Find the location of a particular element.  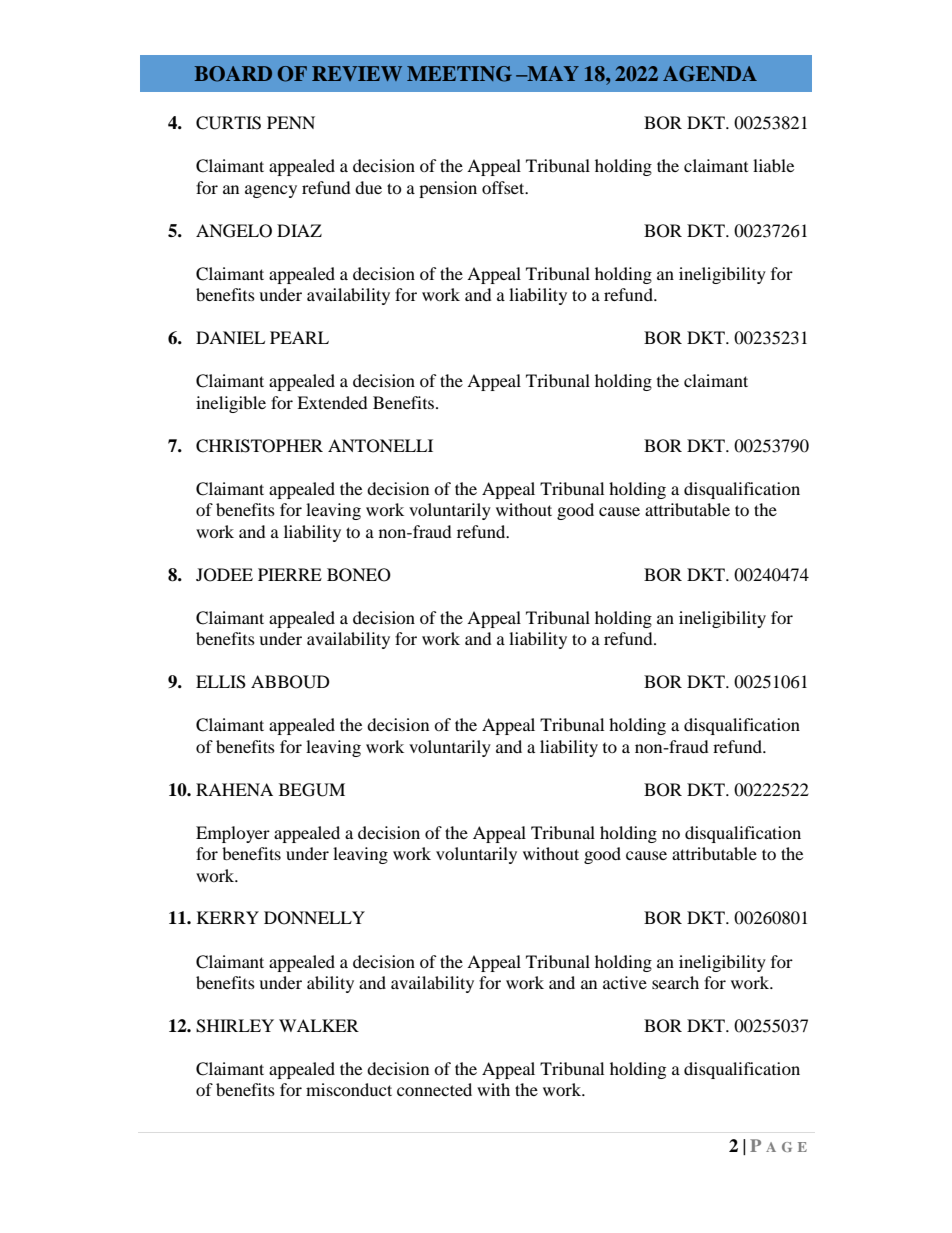

ANTONELLI is located at coordinates (380, 446).
